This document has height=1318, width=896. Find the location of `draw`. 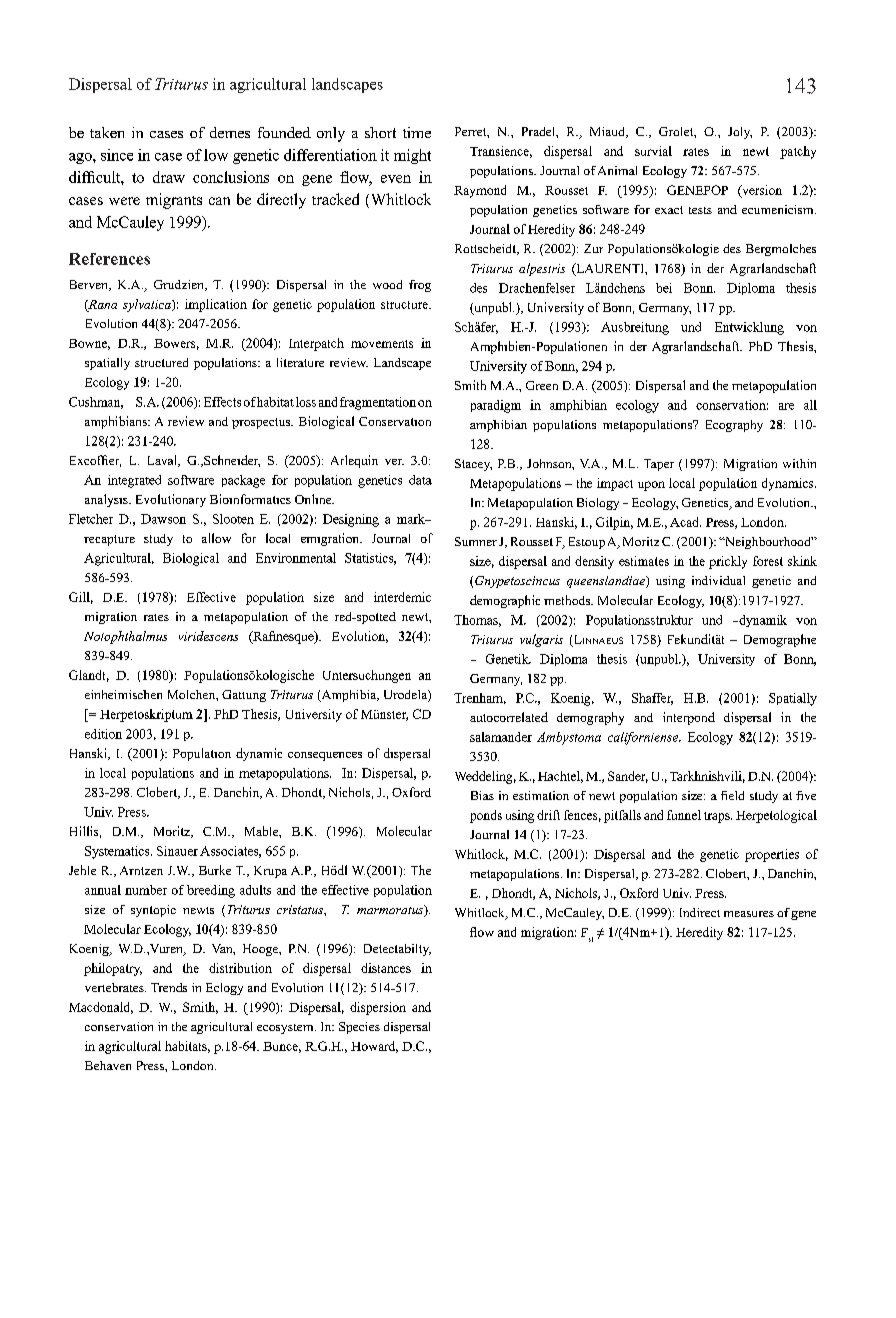

draw is located at coordinates (169, 177).
